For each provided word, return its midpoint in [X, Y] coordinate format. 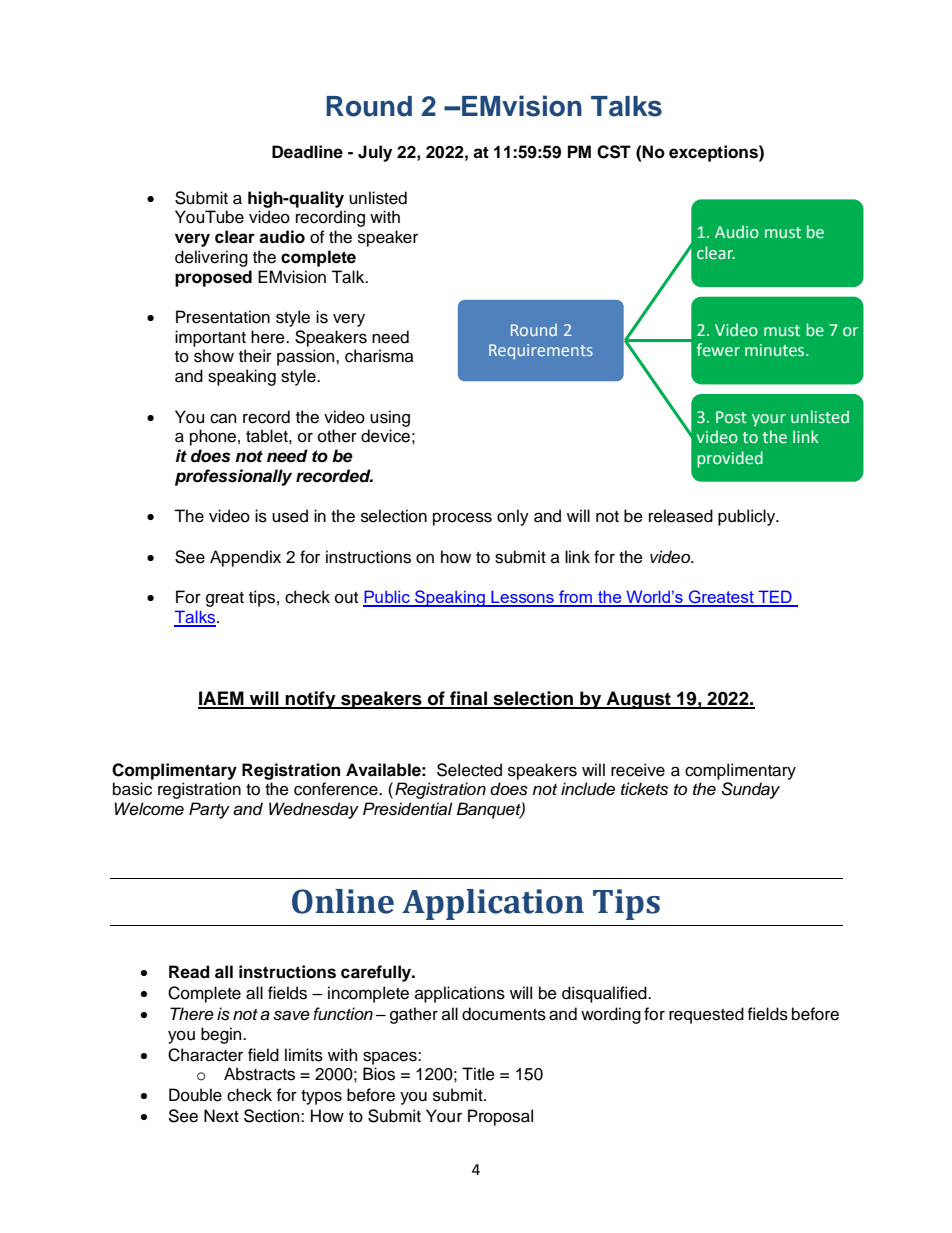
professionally [233, 477]
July [375, 153]
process [462, 519]
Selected [469, 770]
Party [209, 810]
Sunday [751, 790]
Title [478, 1074]
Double [195, 1095]
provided [730, 459]
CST [614, 152]
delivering [211, 258]
